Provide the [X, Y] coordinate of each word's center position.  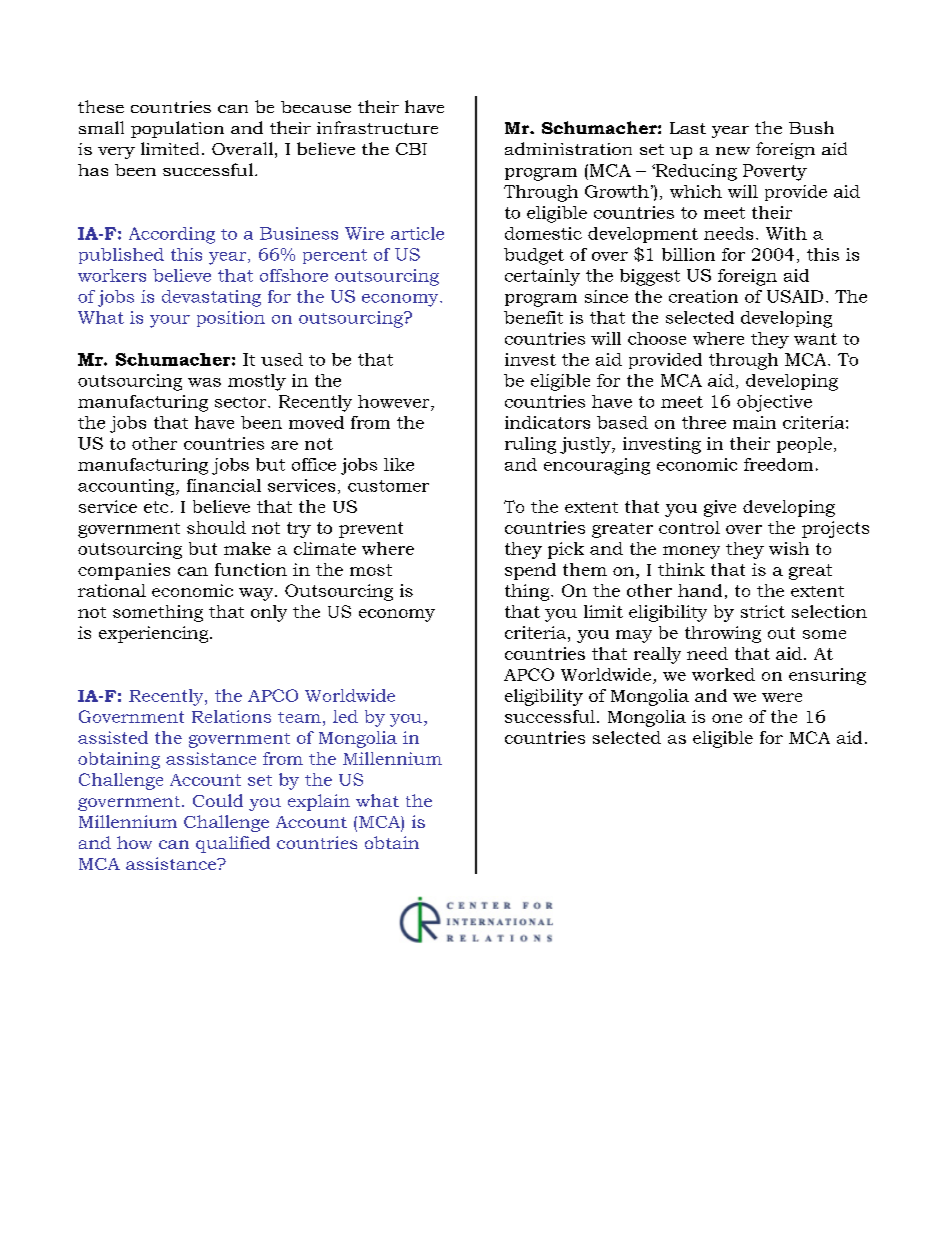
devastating [211, 298]
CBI [411, 149]
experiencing [155, 634]
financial [224, 485]
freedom [778, 464]
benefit [533, 317]
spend [530, 571]
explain [319, 802]
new [733, 151]
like [399, 464]
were [782, 697]
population [177, 129]
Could [218, 800]
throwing [723, 634]
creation [703, 296]
